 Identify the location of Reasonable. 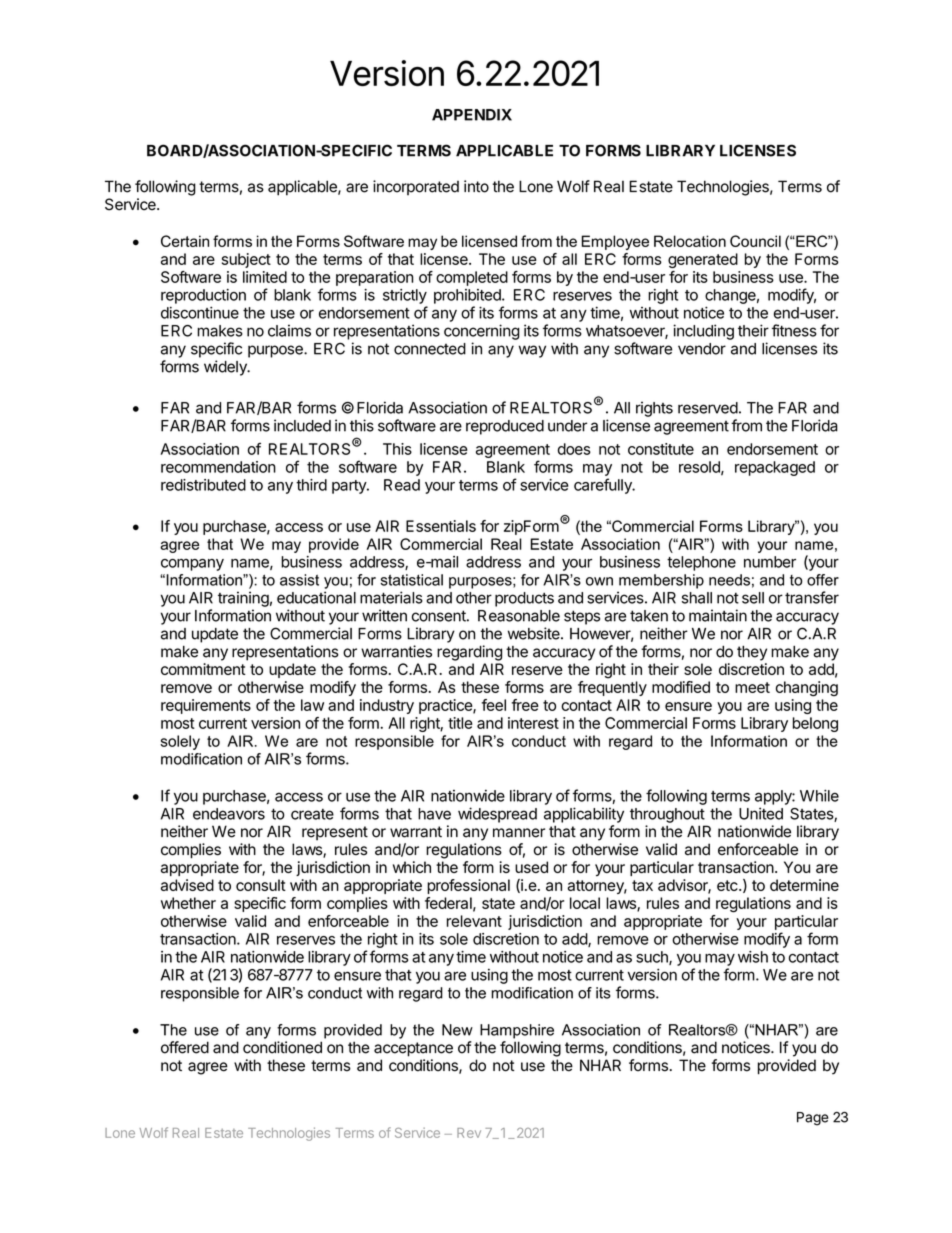
(519, 616).
